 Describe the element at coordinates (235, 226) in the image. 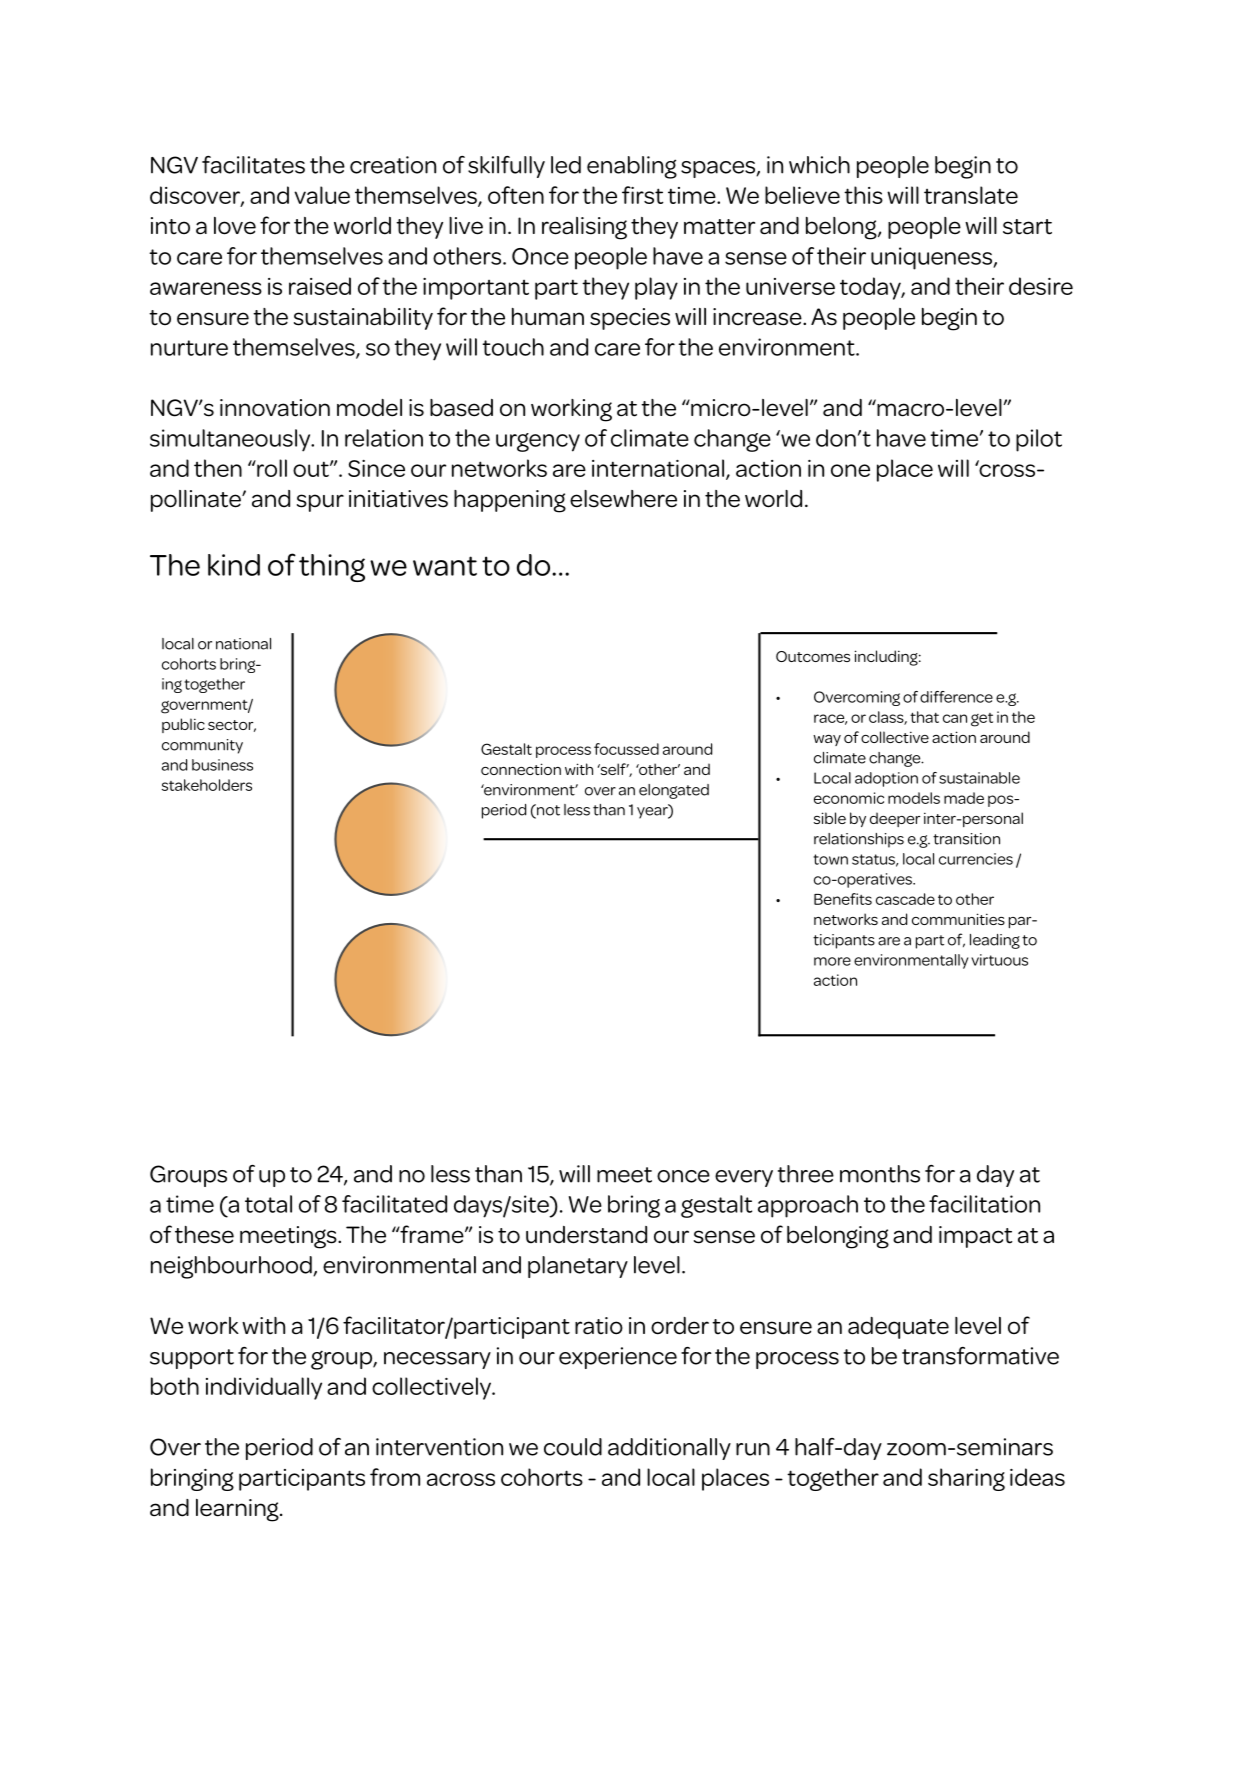

I see `love` at that location.
